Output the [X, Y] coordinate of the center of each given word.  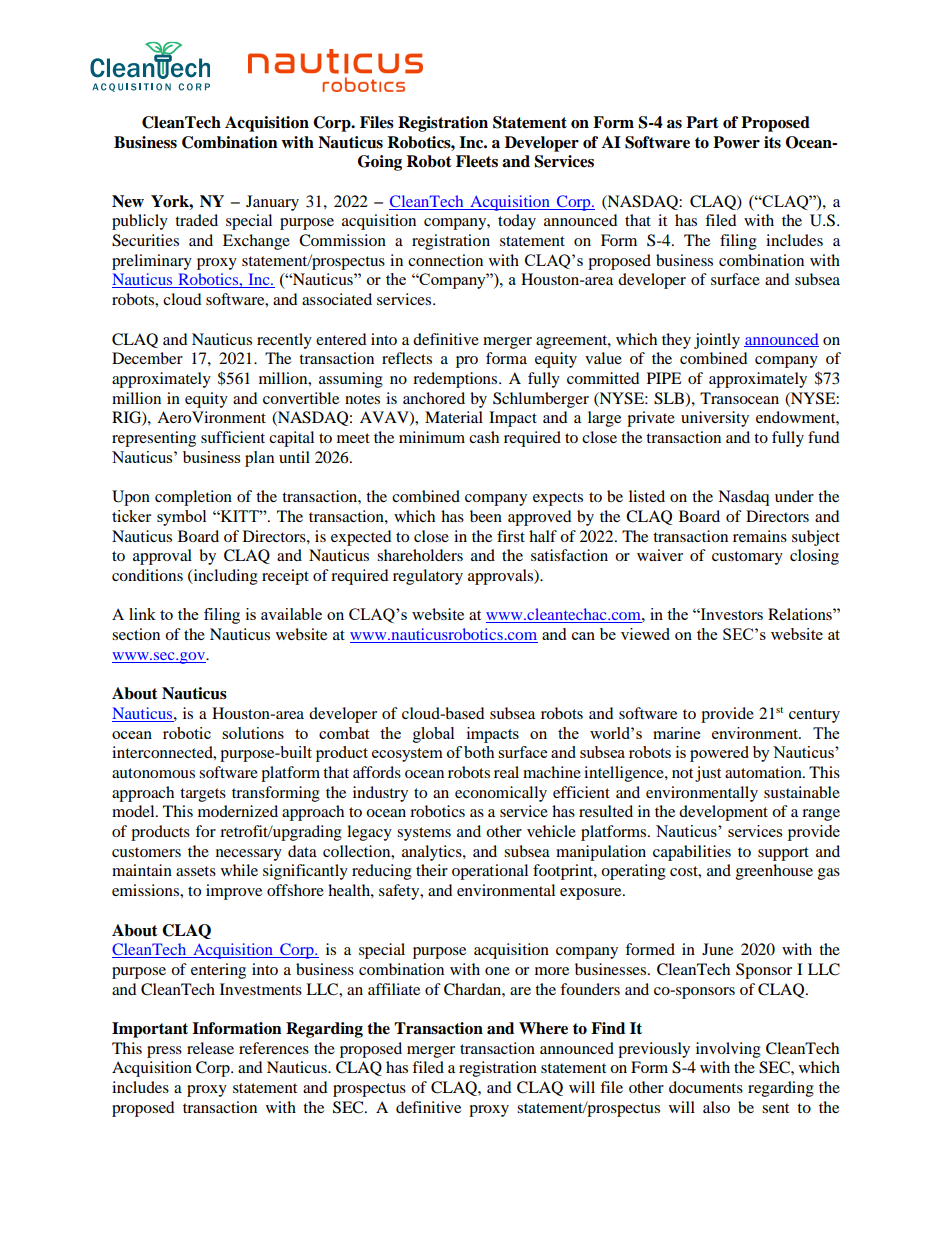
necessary [249, 855]
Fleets [477, 161]
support [783, 854]
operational [490, 872]
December [147, 358]
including [224, 577]
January [272, 203]
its [772, 142]
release [210, 1048]
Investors [731, 614]
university [715, 419]
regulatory [428, 577]
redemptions [456, 380]
